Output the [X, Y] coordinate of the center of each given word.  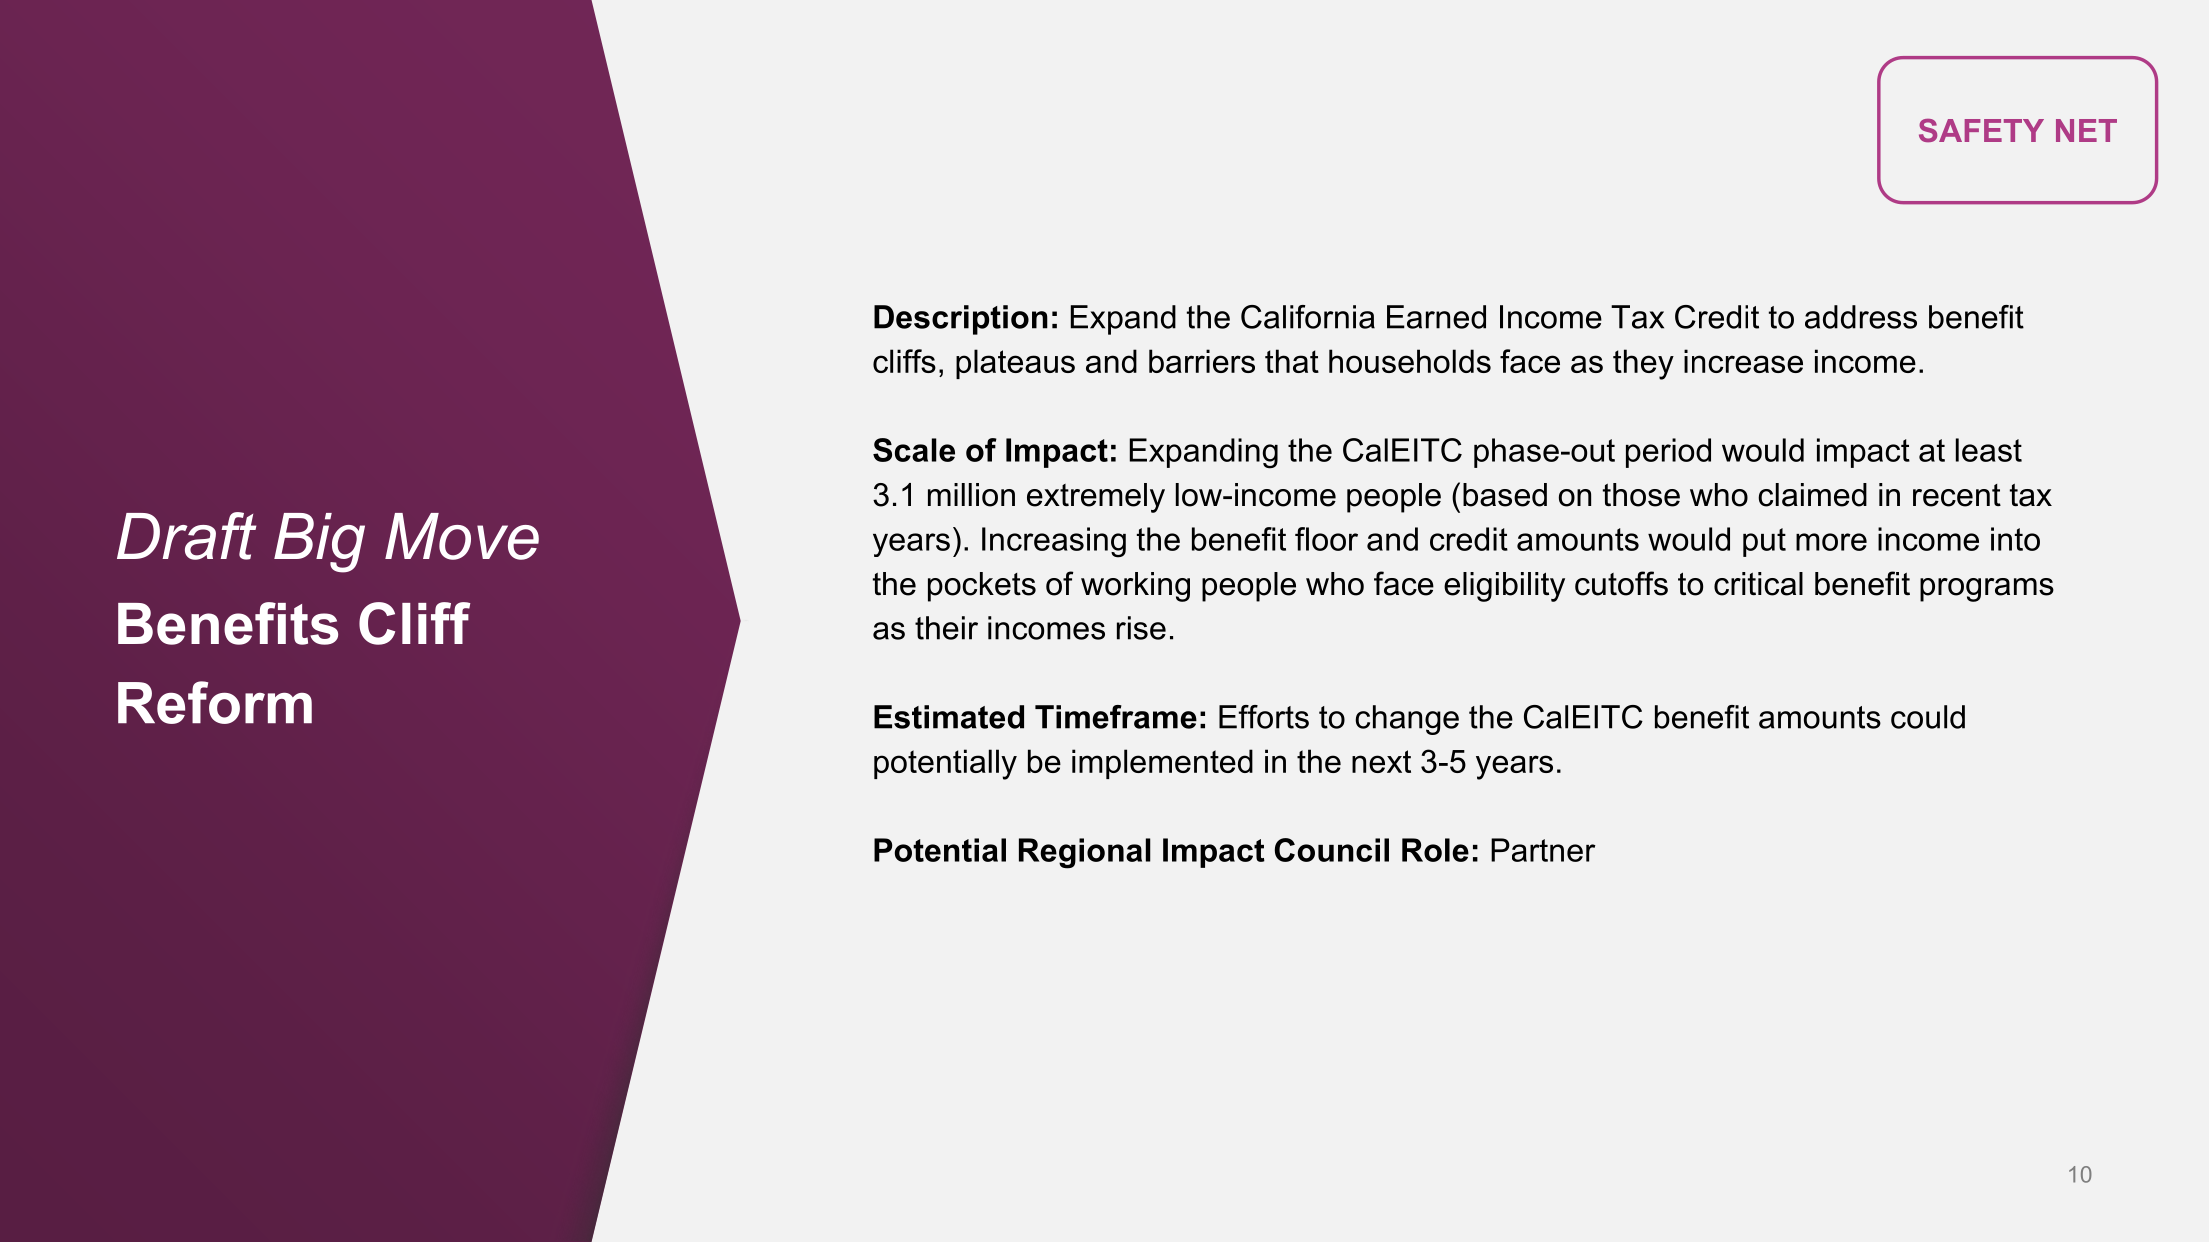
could [1928, 717]
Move [462, 536]
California [1308, 317]
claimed [1812, 495]
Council [1332, 850]
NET [2086, 130]
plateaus [1015, 364]
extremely [1096, 498]
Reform [215, 702]
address [1861, 317]
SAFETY [1981, 130]
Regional [1085, 853]
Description [961, 320]
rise [1141, 628]
